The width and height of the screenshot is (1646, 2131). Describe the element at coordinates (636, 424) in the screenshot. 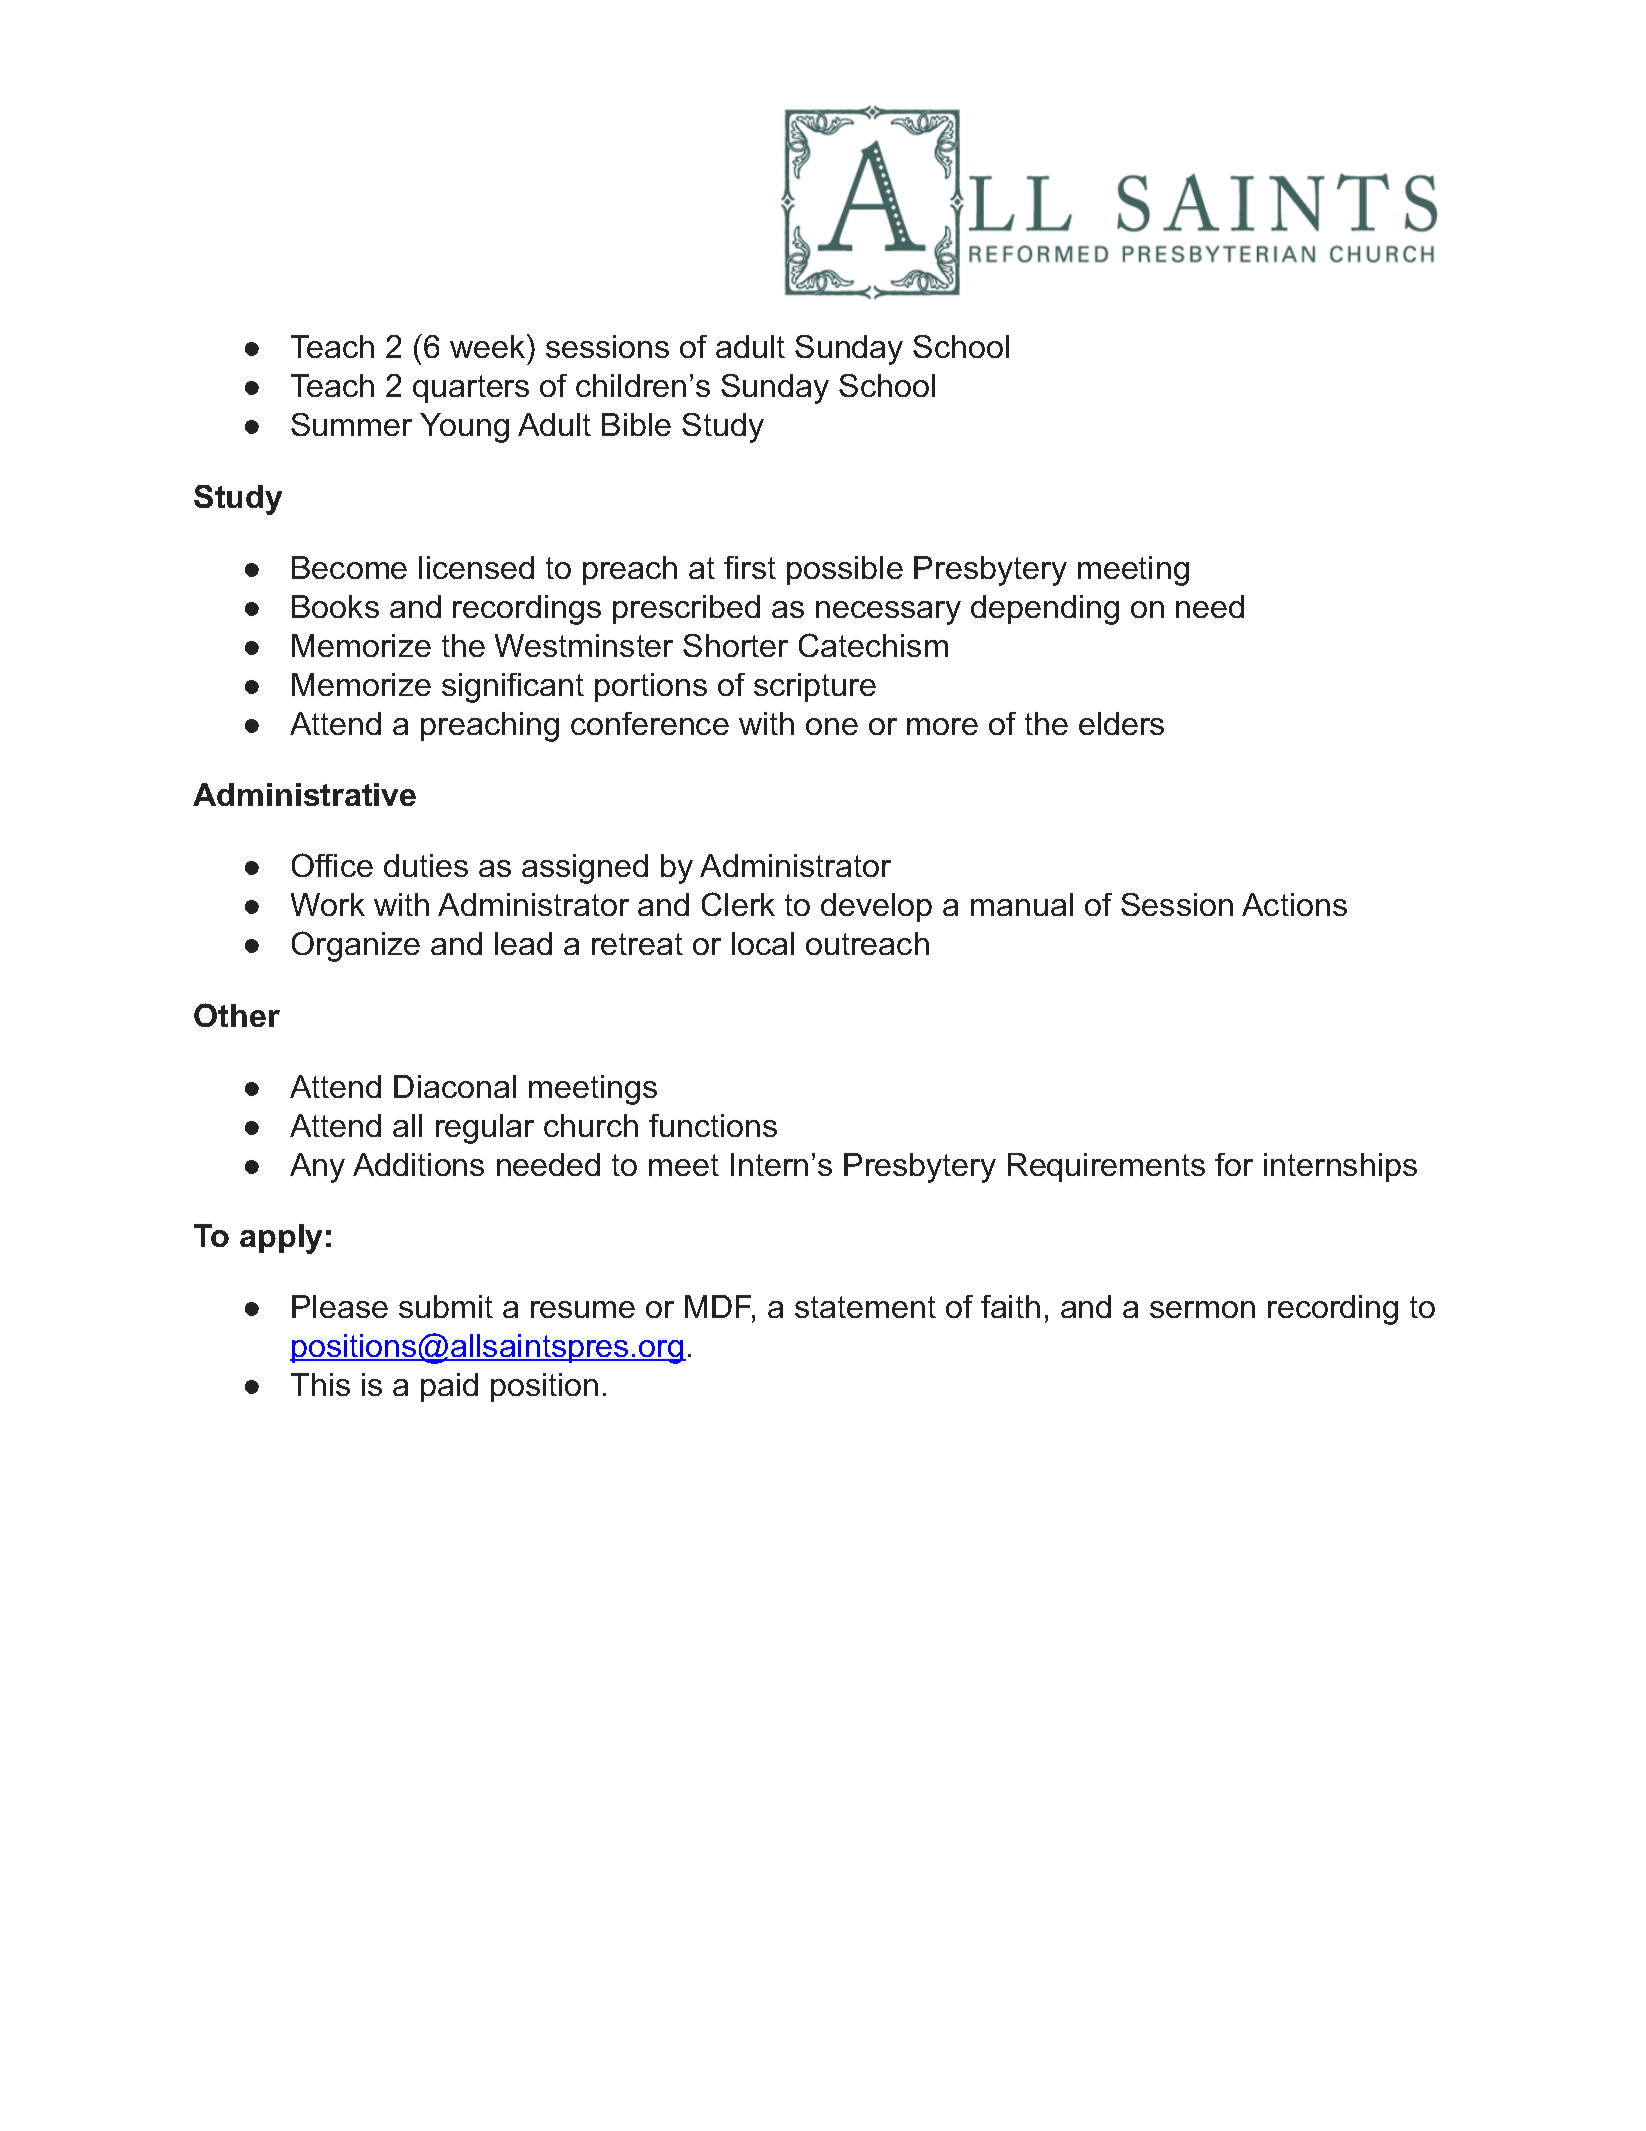

I see `Bible` at that location.
